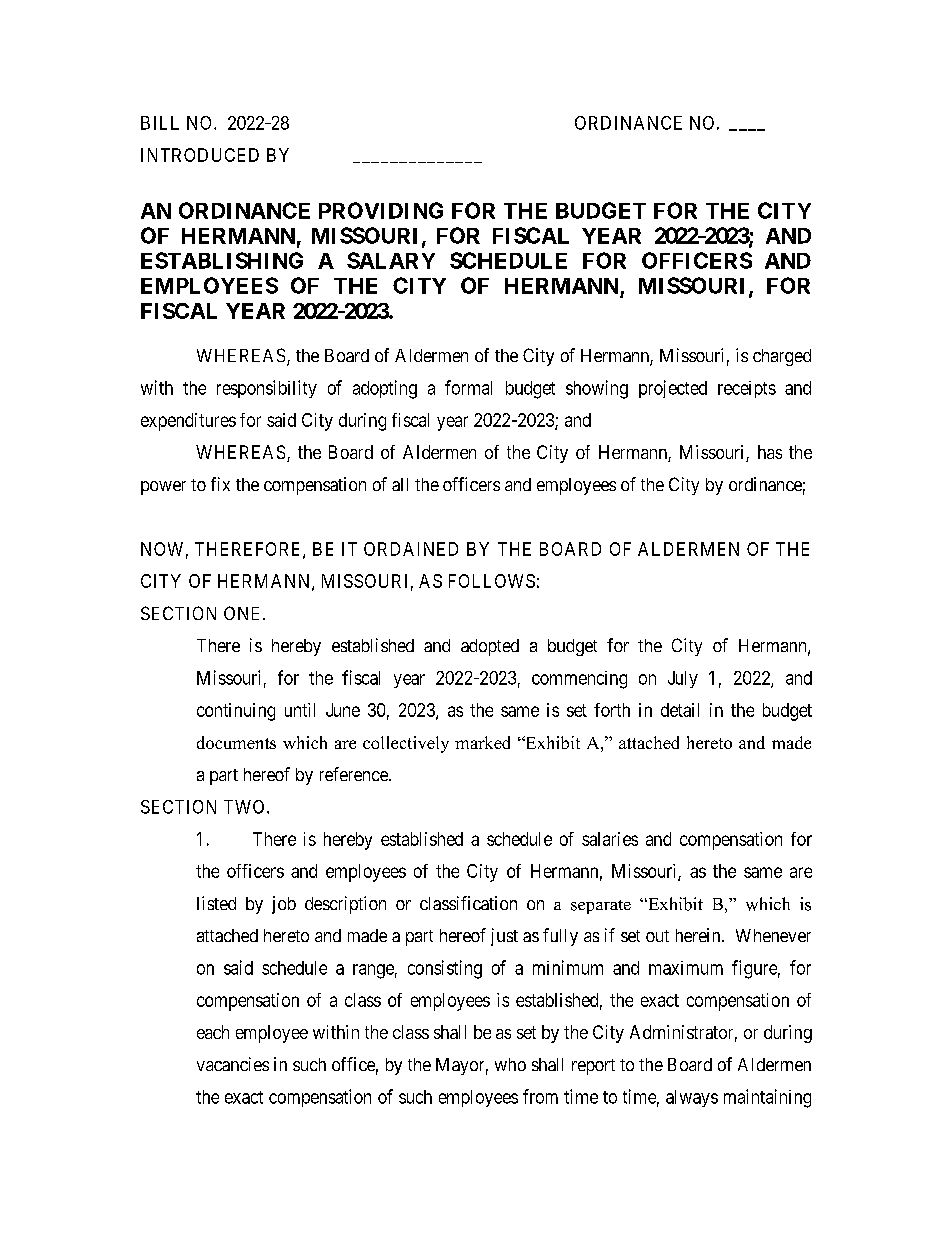  I want to click on detail, so click(680, 710).
